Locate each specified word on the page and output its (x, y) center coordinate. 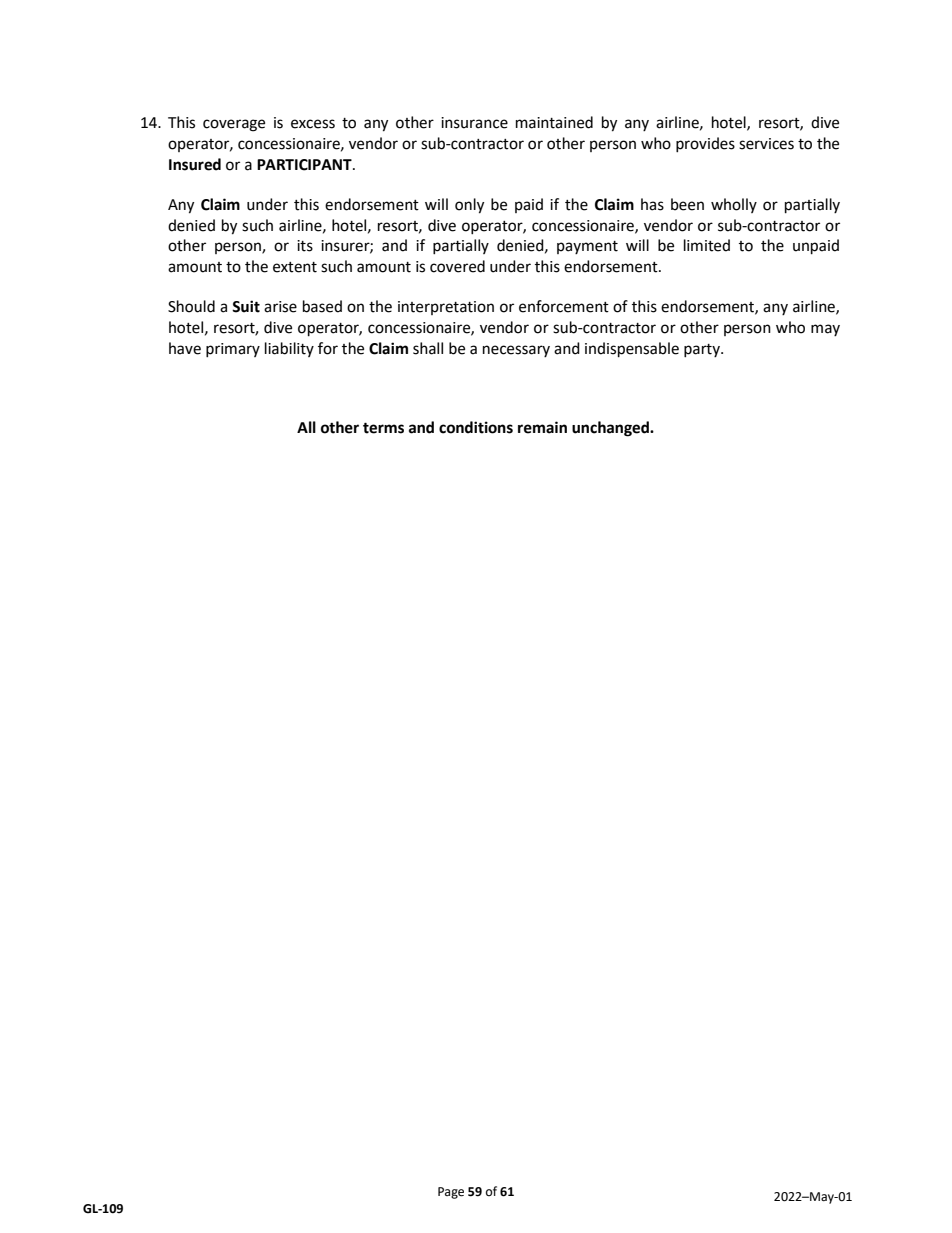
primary (233, 350)
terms (383, 428)
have (185, 348)
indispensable (632, 350)
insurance (474, 123)
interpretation (446, 308)
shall (428, 348)
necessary (516, 351)
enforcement (564, 306)
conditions (476, 427)
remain (542, 427)
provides (705, 144)
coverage (234, 125)
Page (451, 1193)
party (703, 350)
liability (289, 349)
